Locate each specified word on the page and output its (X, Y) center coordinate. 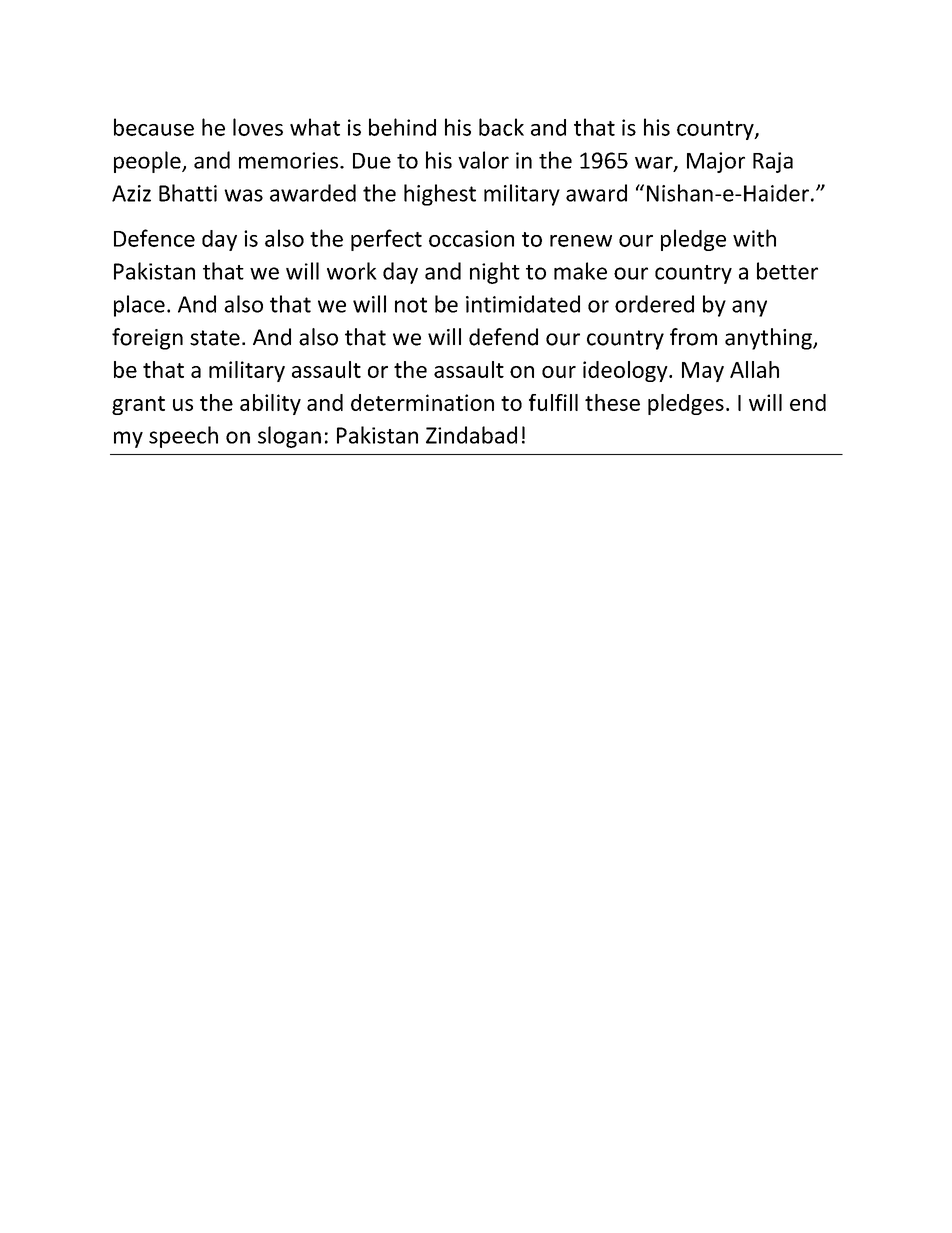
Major (716, 162)
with (754, 238)
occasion (471, 238)
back (501, 127)
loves (258, 127)
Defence (154, 238)
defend (503, 337)
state (215, 338)
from (693, 337)
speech (183, 437)
